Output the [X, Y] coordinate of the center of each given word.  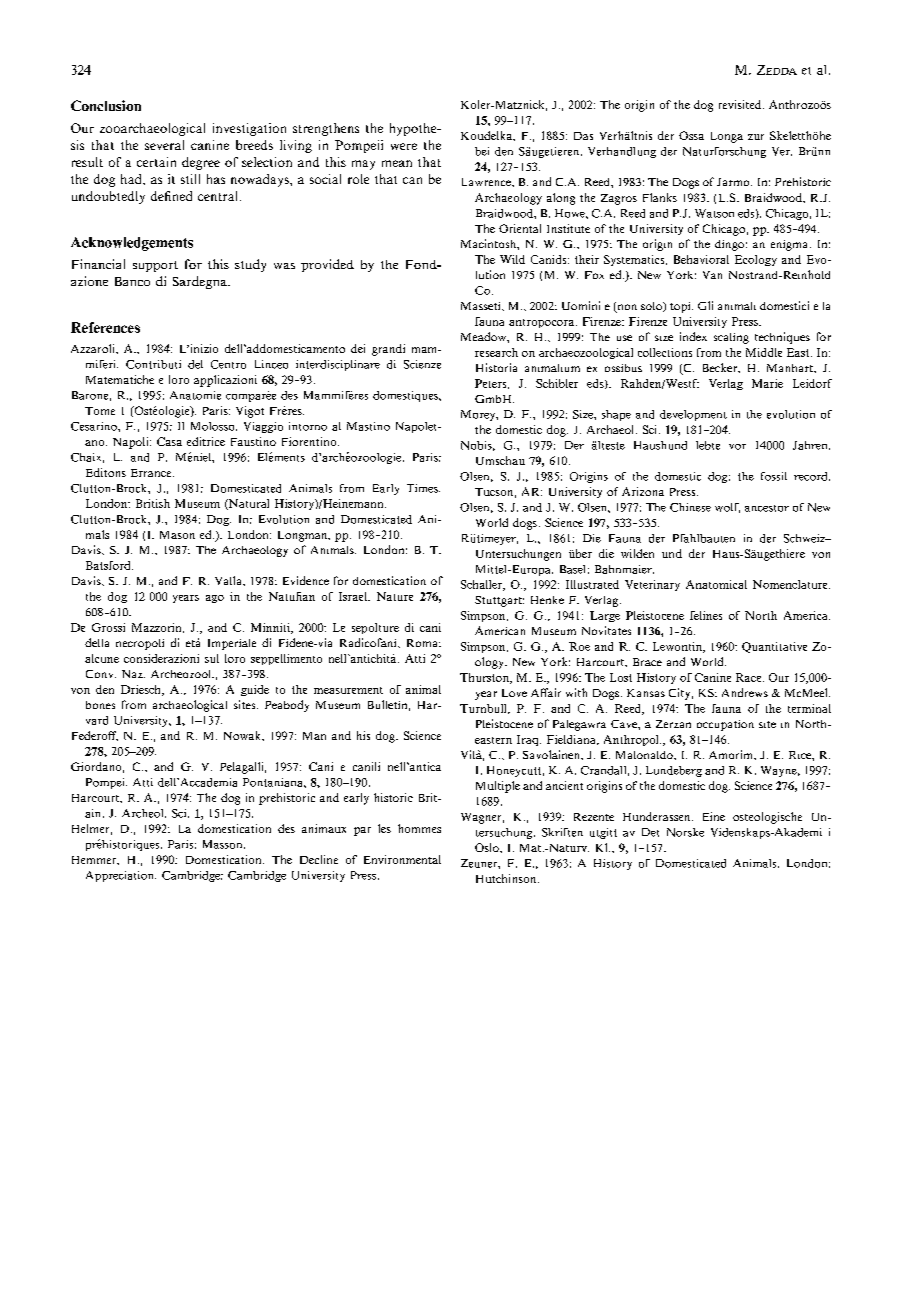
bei [482, 151]
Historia [496, 367]
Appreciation [121, 876]
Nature [395, 596]
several [164, 145]
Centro [228, 364]
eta [193, 642]
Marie [767, 383]
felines [706, 615]
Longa [727, 137]
